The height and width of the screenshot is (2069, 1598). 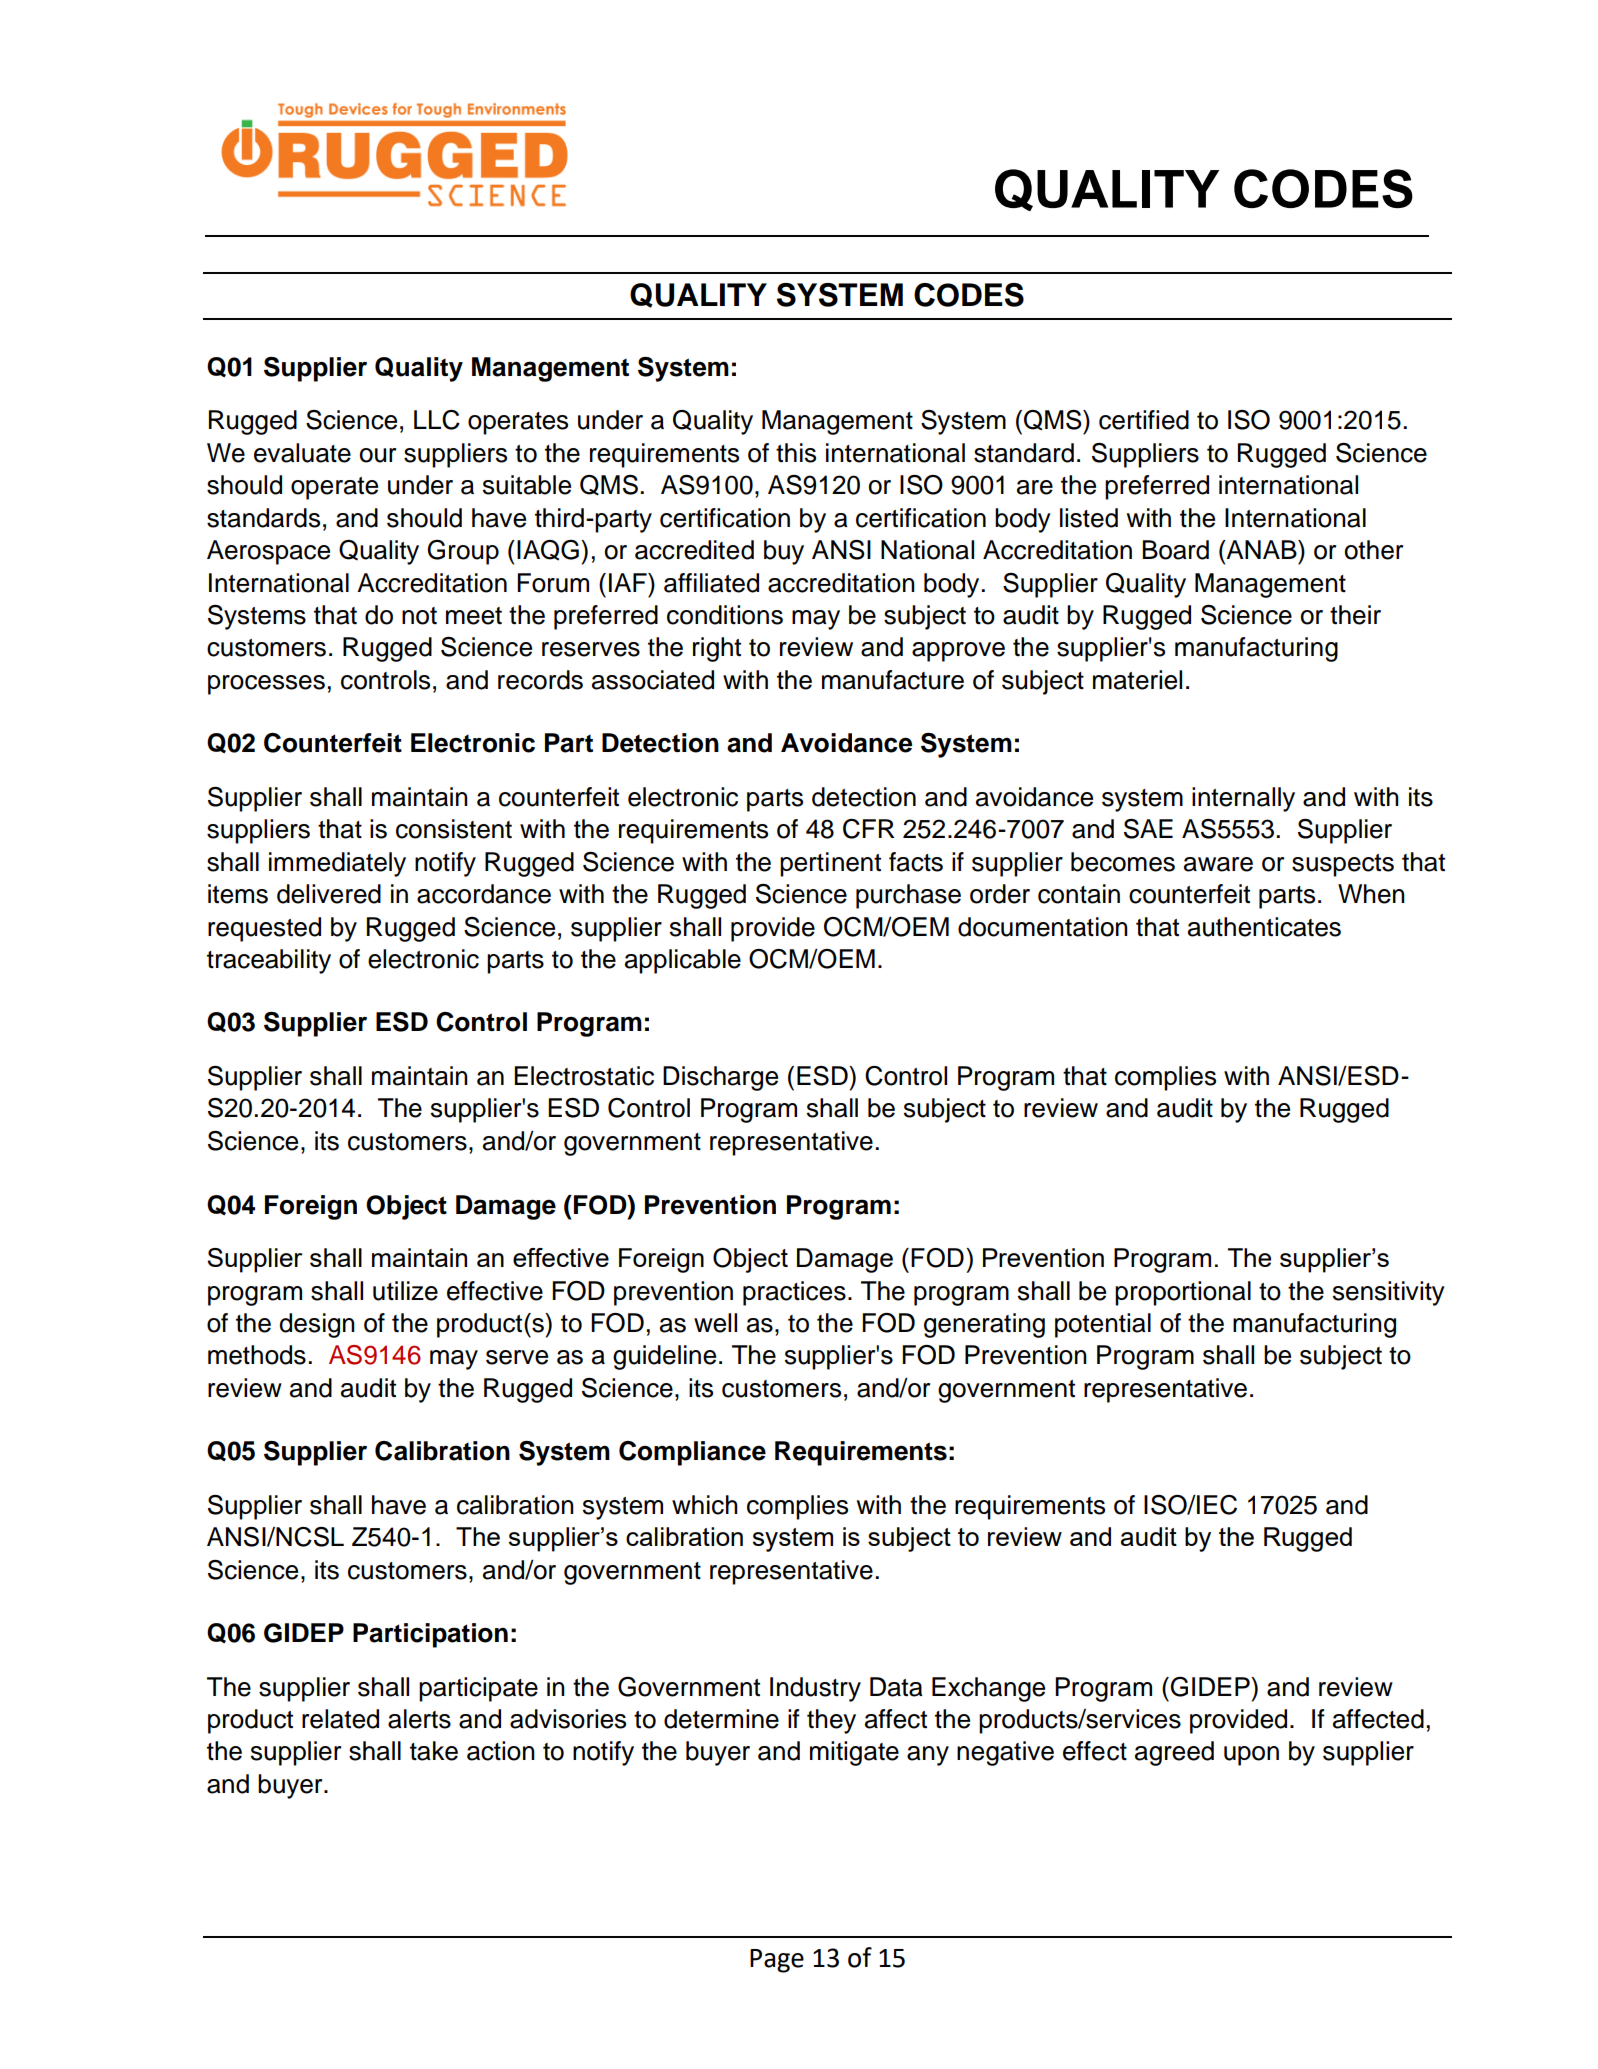 What do you see at coordinates (692, 1453) in the screenshot?
I see `Compliance` at bounding box center [692, 1453].
